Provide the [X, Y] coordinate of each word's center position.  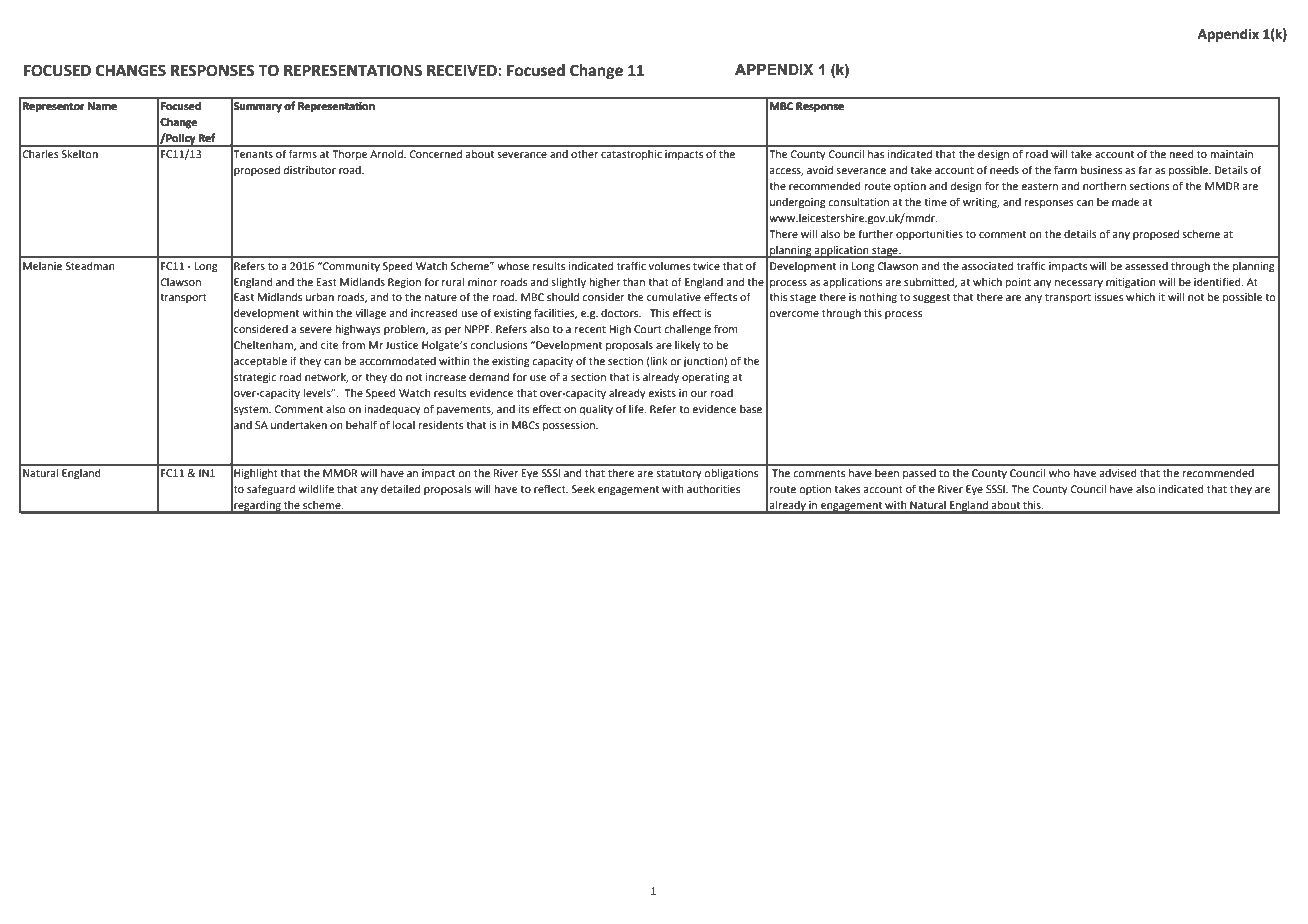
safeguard [271, 490]
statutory [679, 474]
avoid [820, 170]
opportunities [929, 235]
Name [102, 106]
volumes [669, 266]
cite [330, 345]
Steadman [90, 266]
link [658, 362]
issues [1108, 297]
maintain [1231, 154]
